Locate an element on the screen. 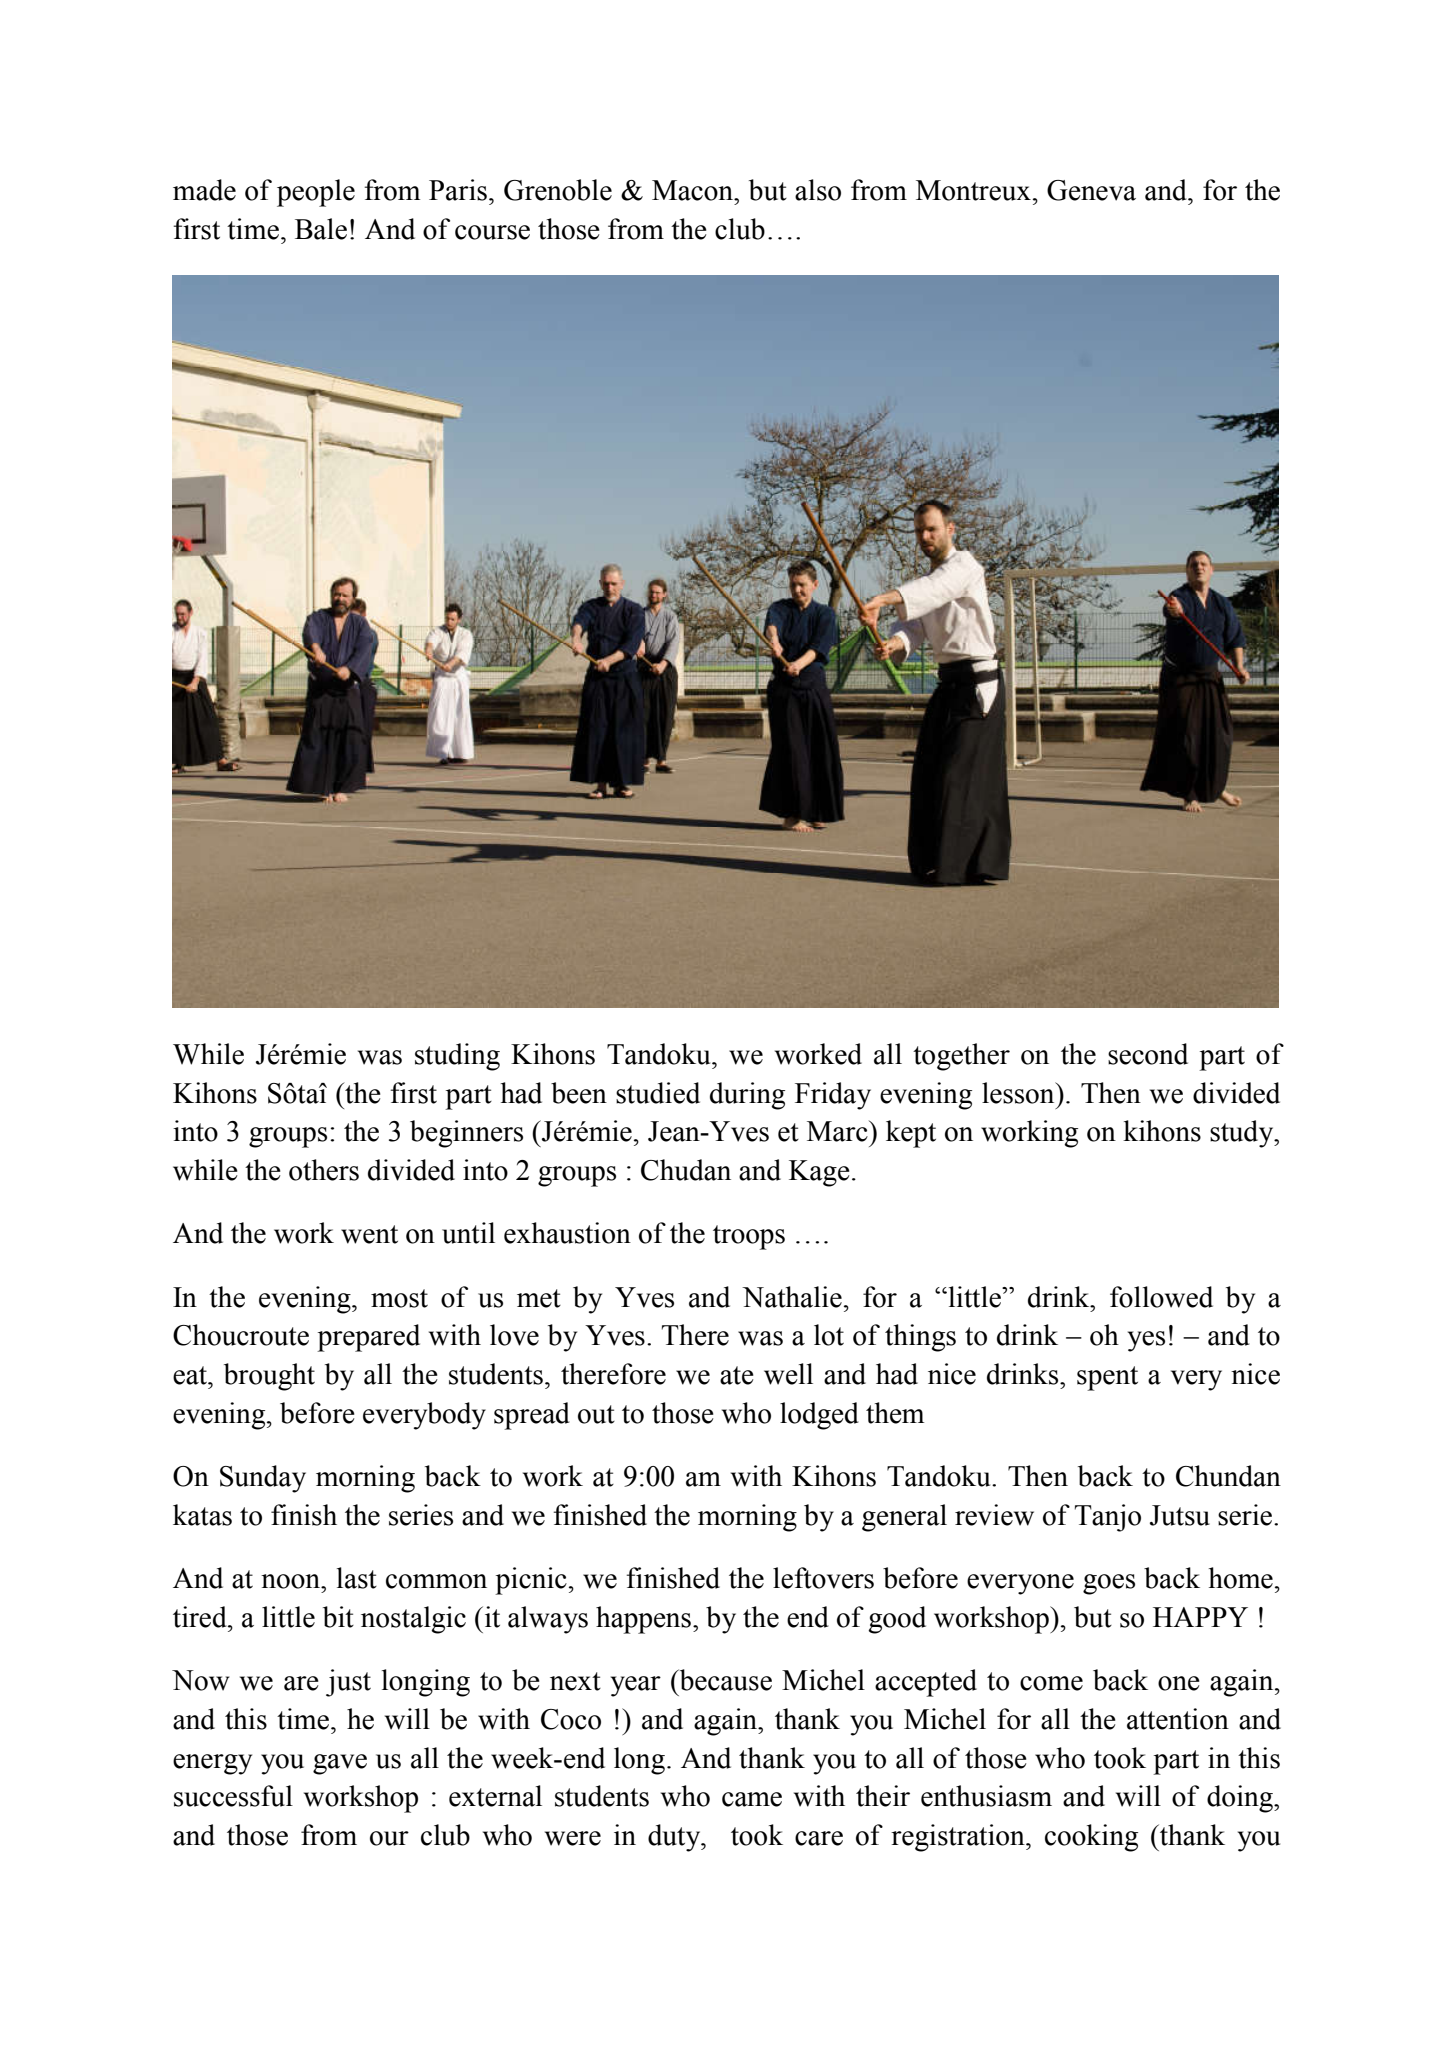 The width and height of the screenshot is (1454, 2057). gave is located at coordinates (340, 1764).
